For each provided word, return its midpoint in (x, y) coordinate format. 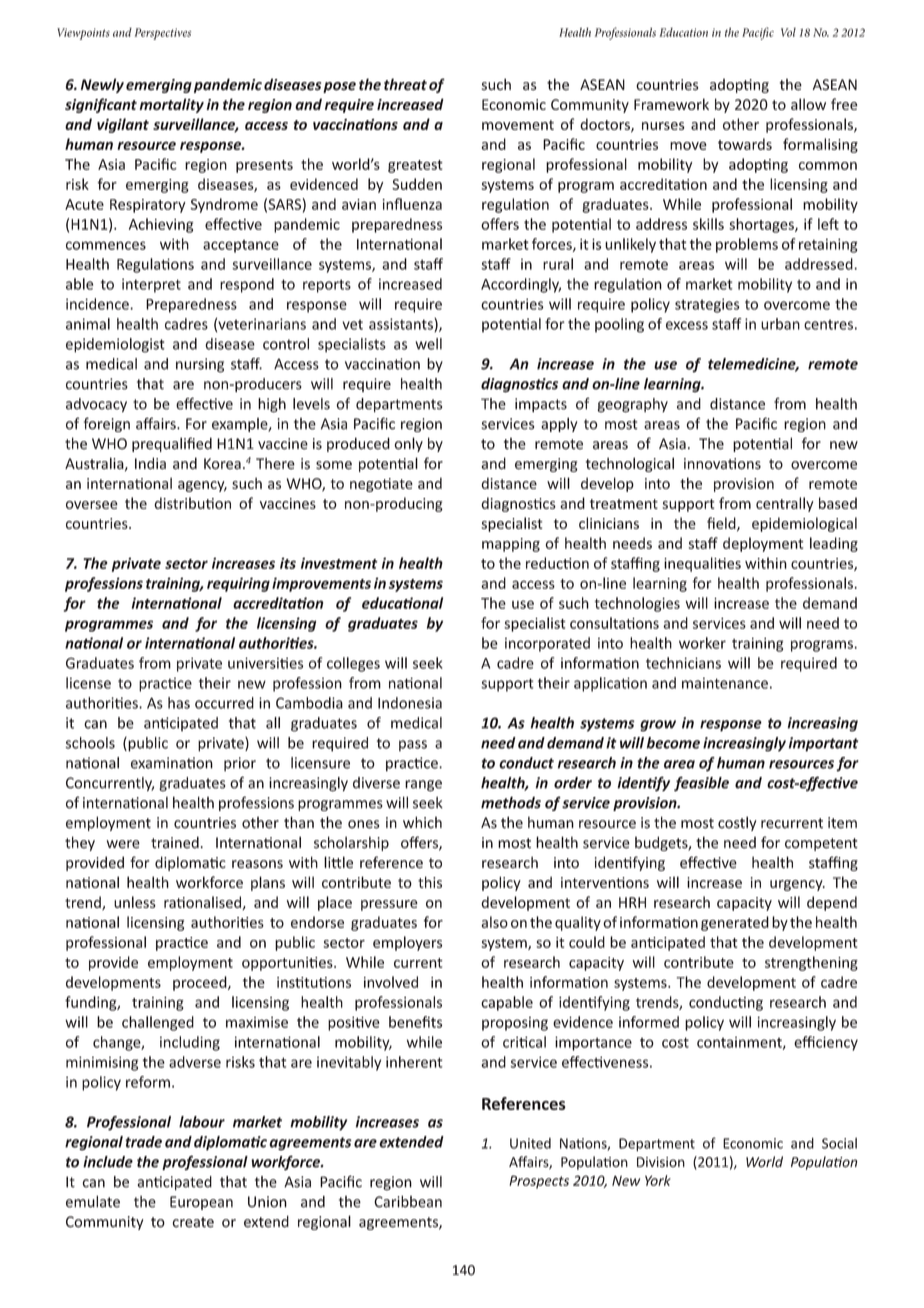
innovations (722, 464)
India (150, 463)
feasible (701, 784)
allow (808, 104)
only (408, 444)
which (422, 822)
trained (175, 842)
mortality (171, 105)
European (201, 1203)
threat (405, 84)
